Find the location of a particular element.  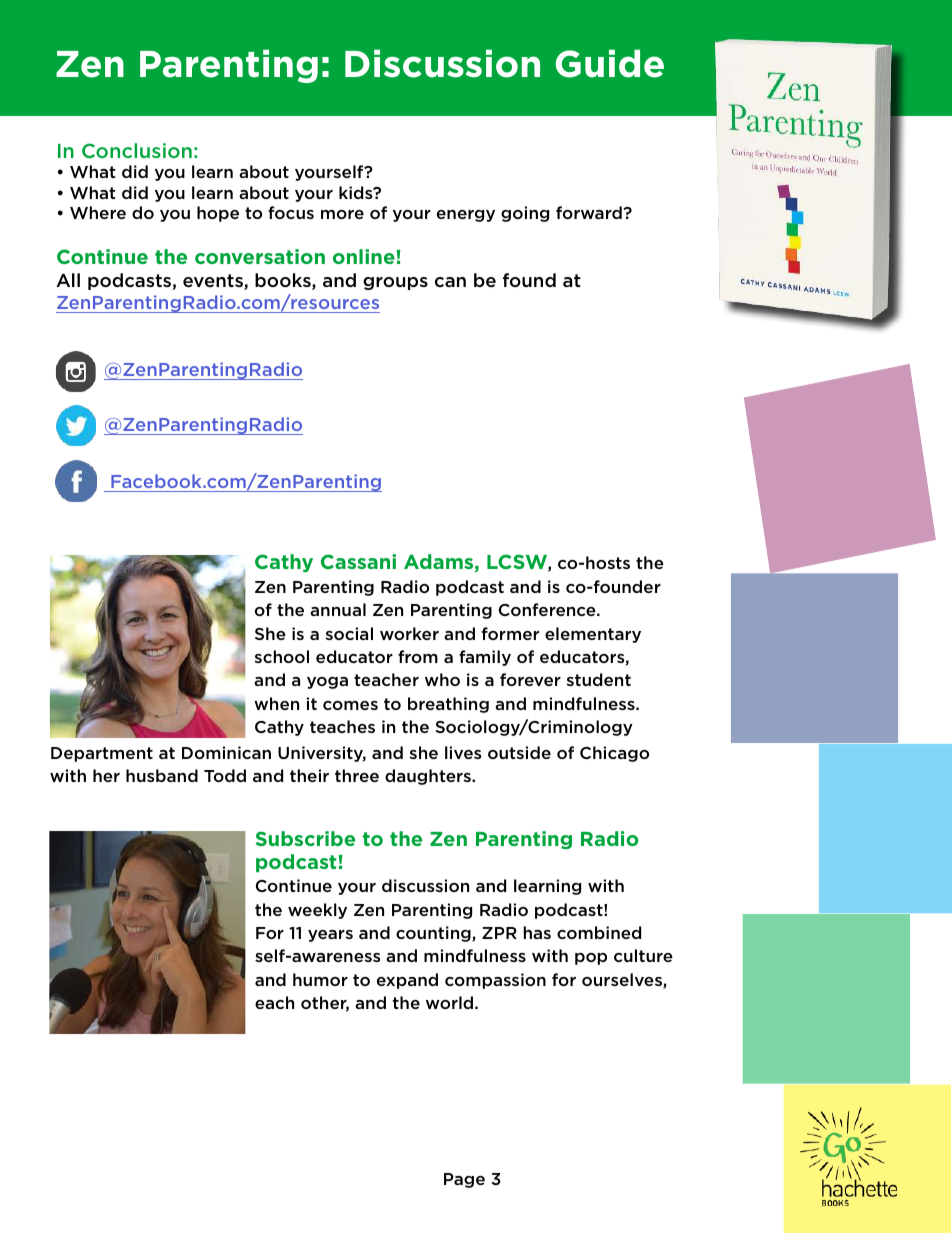

more is located at coordinates (342, 214).
